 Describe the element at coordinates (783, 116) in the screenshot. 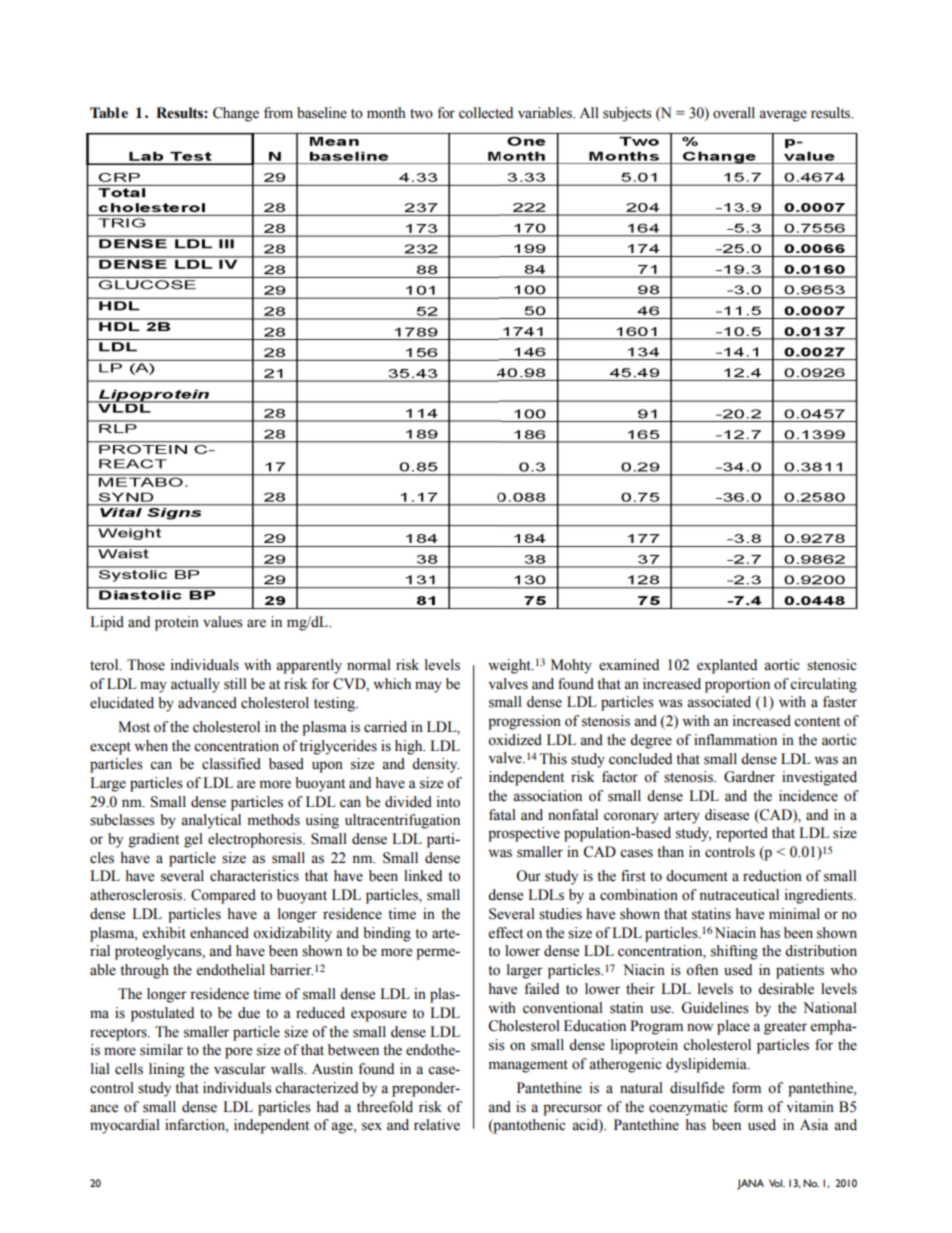

I see `average` at that location.
